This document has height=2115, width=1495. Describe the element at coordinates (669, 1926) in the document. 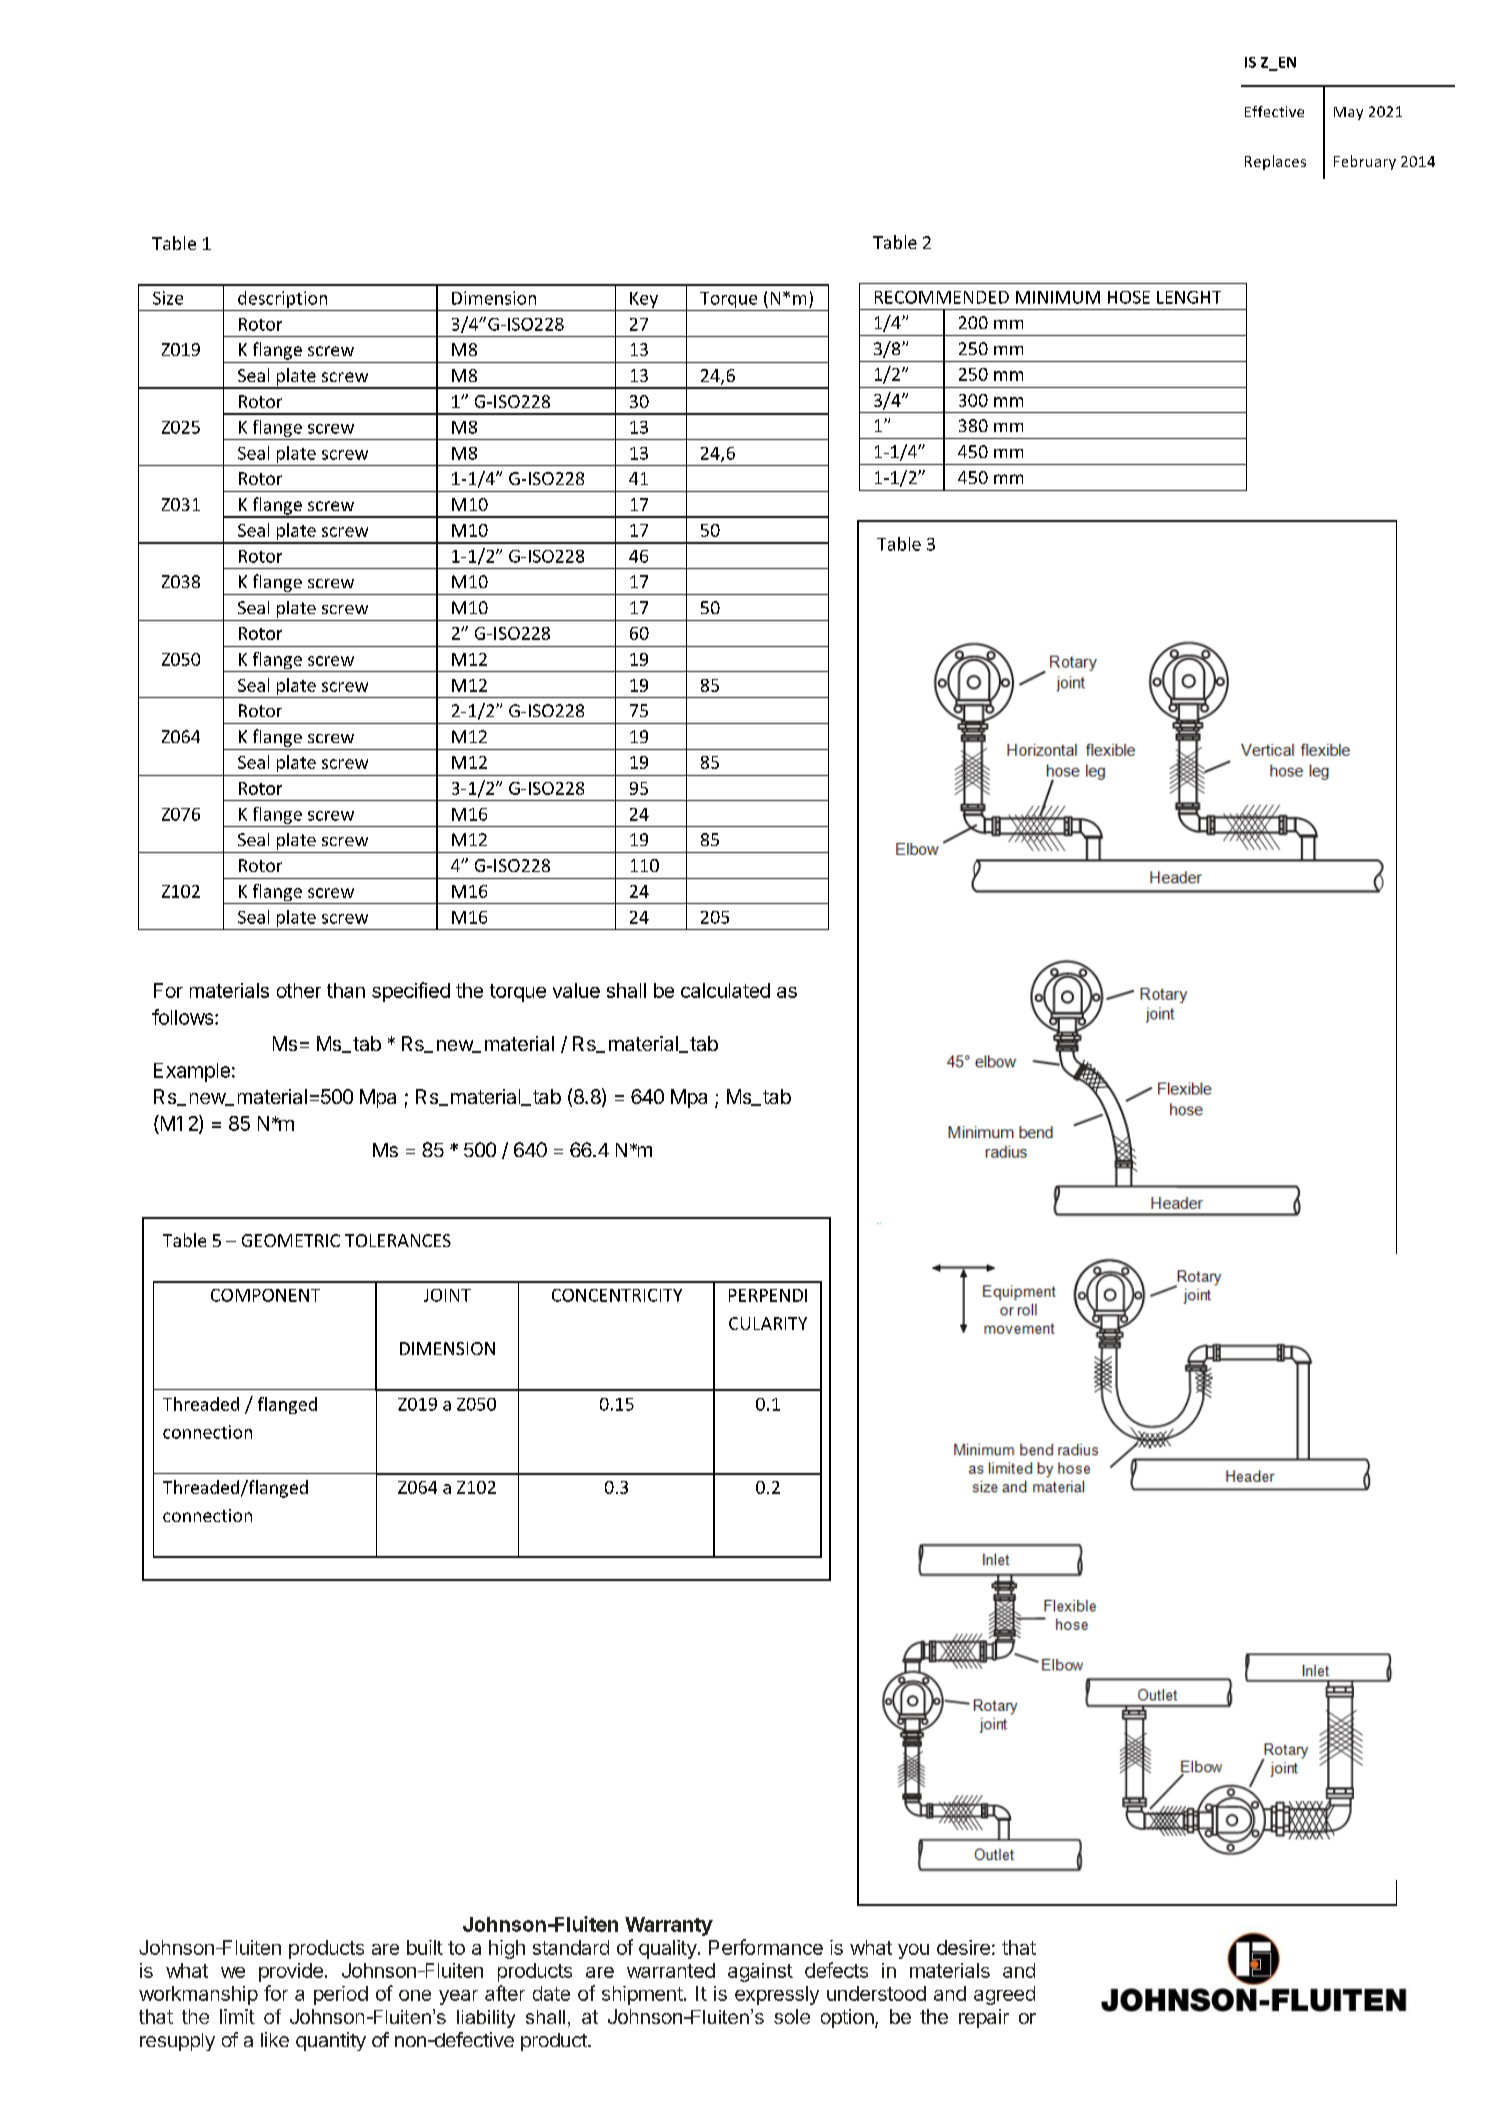

I see `Warranty` at that location.
